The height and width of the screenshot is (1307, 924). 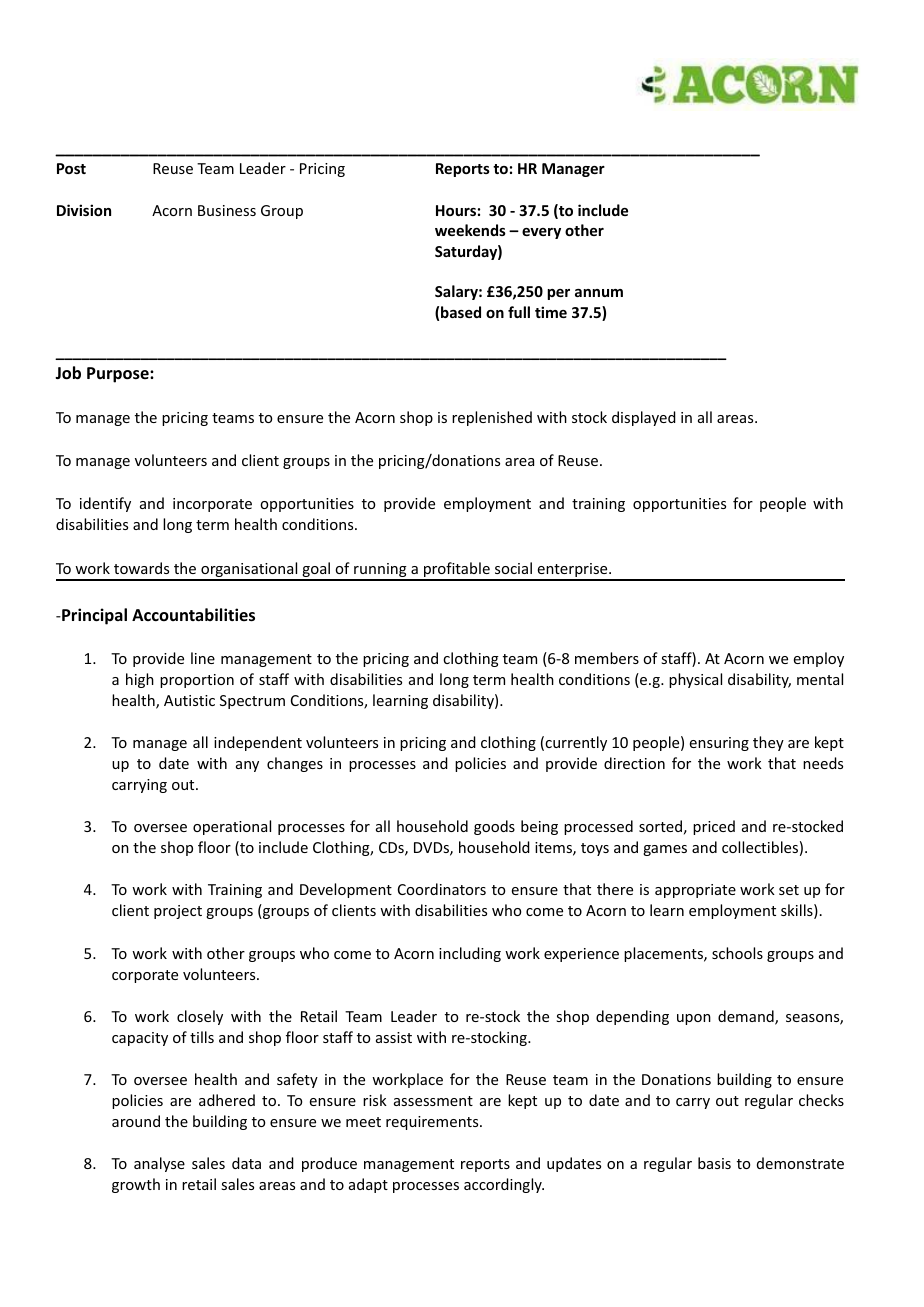 What do you see at coordinates (470, 230) in the screenshot?
I see `weekends` at bounding box center [470, 230].
